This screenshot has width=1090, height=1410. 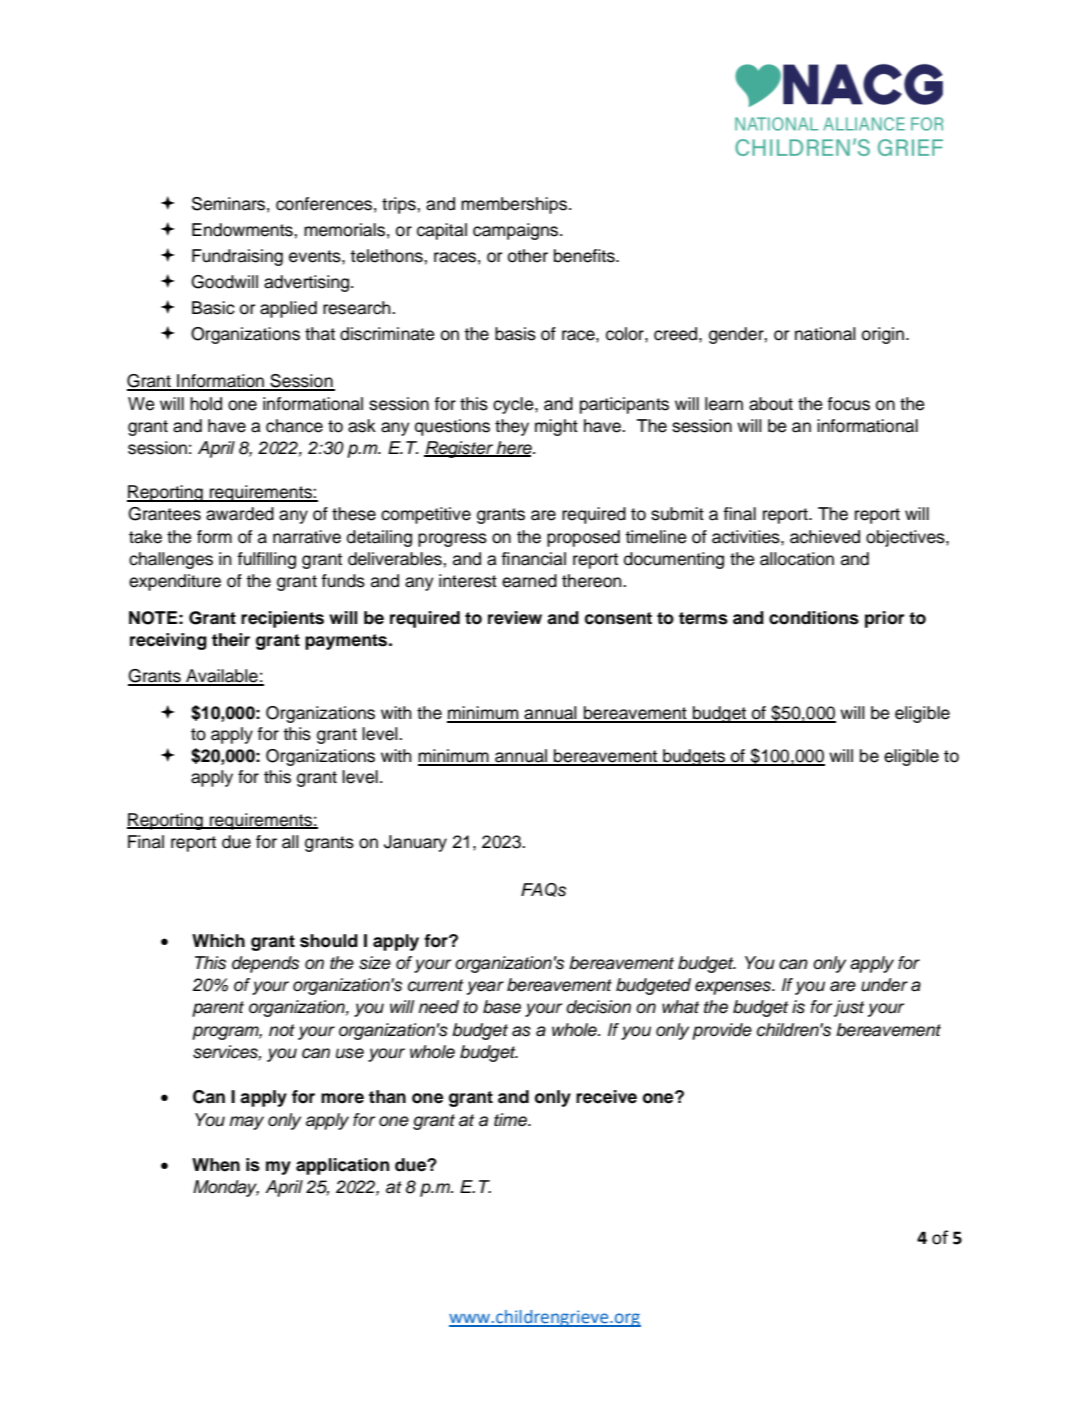 What do you see at coordinates (218, 941) in the screenshot?
I see `Which` at bounding box center [218, 941].
